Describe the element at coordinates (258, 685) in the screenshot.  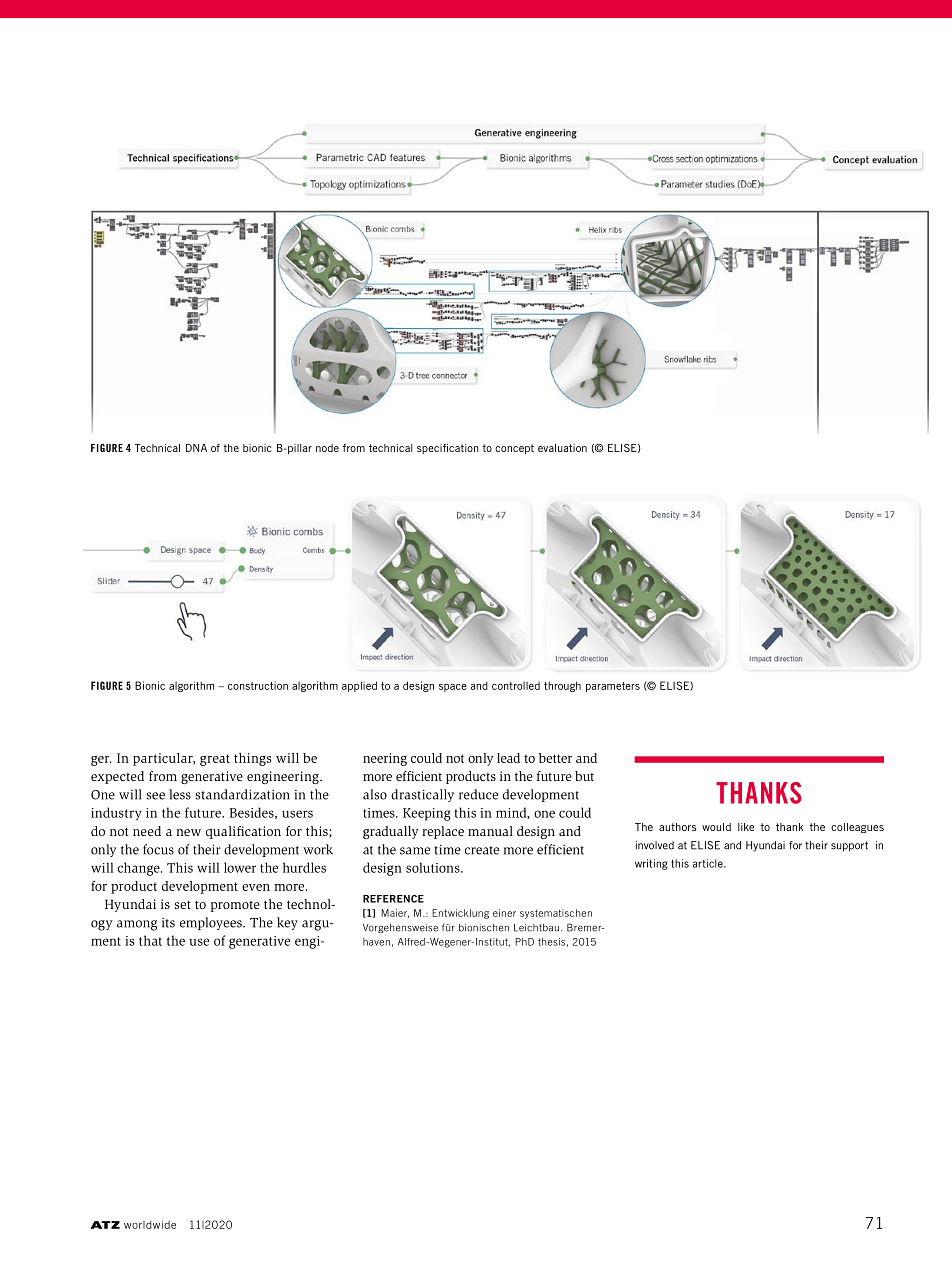
I see `construction` at that location.
